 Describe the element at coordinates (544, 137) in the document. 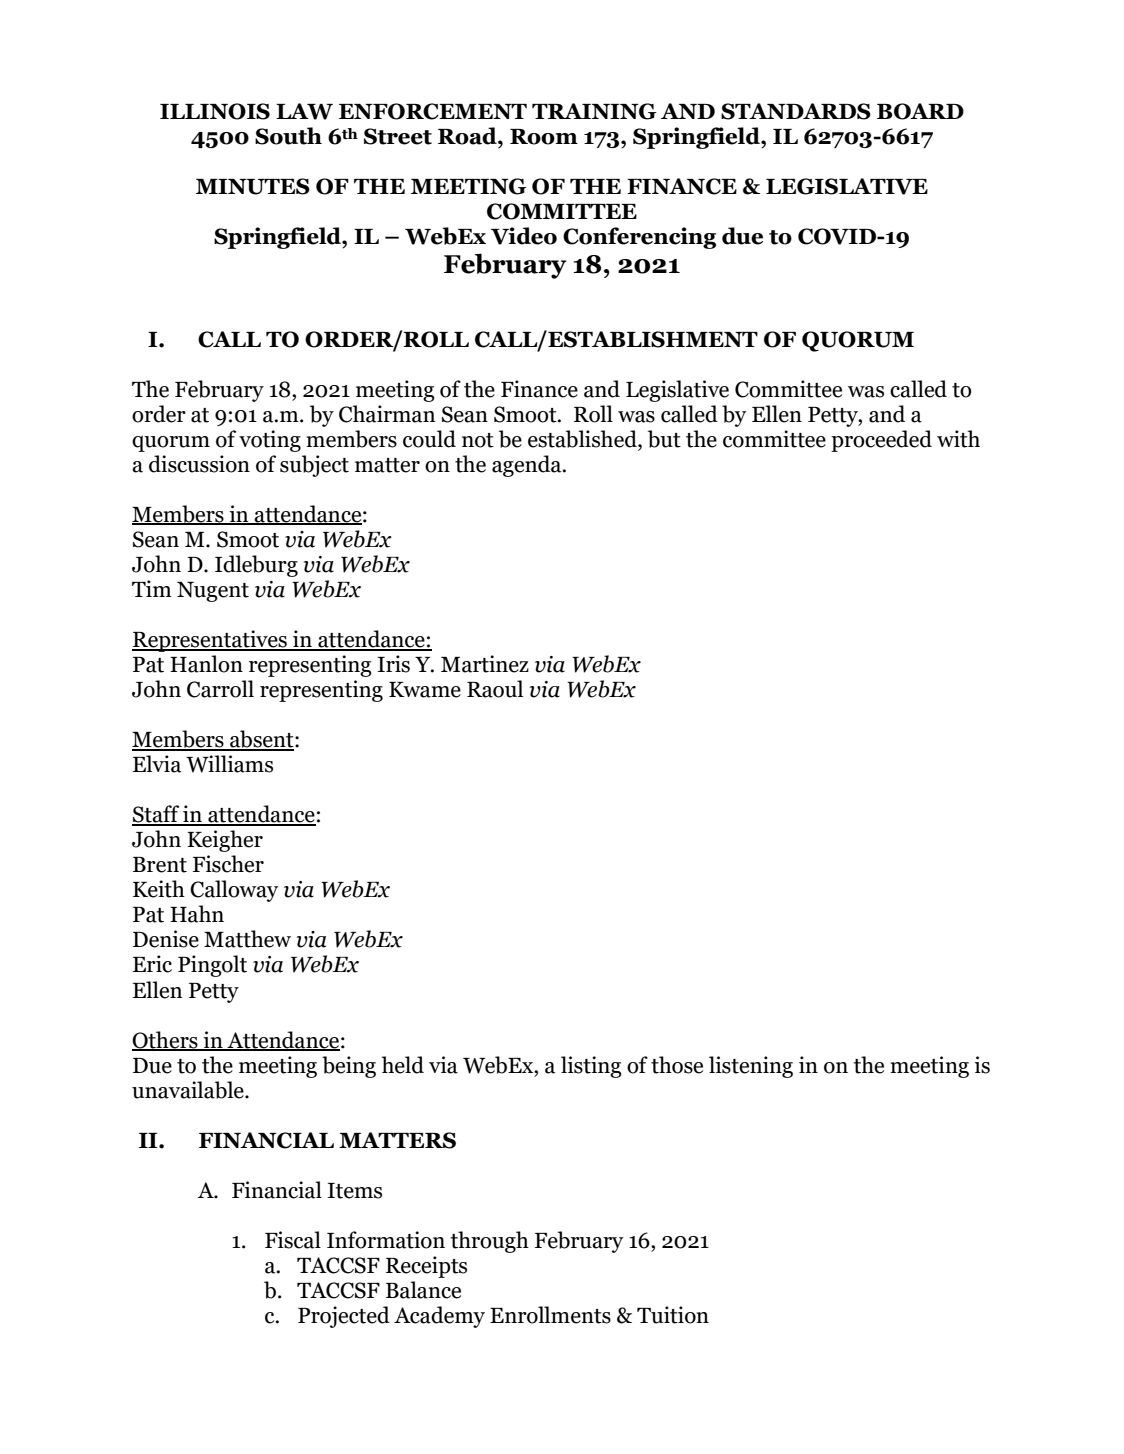

I see `Room` at that location.
